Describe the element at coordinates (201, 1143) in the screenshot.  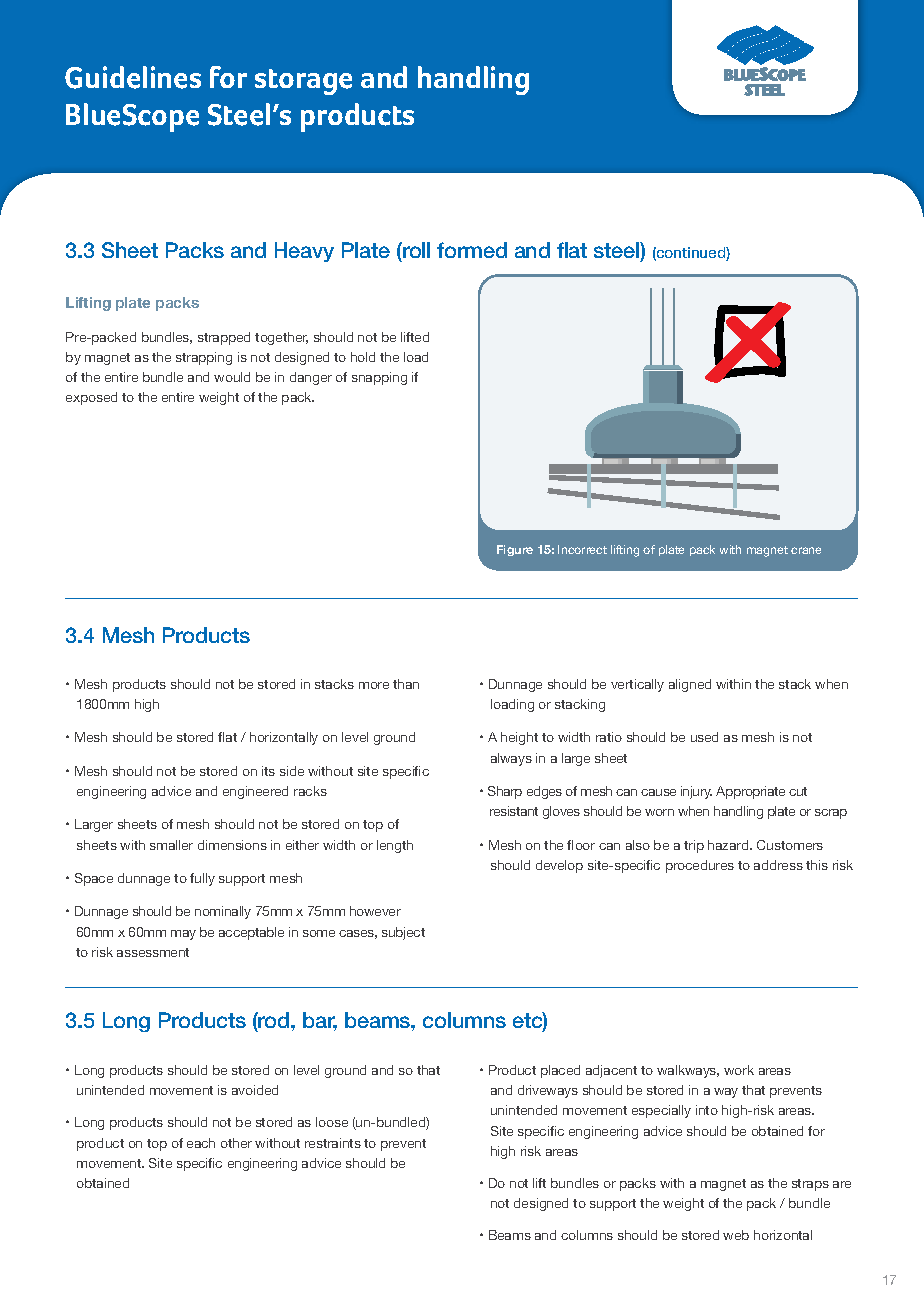
I see `each` at that location.
